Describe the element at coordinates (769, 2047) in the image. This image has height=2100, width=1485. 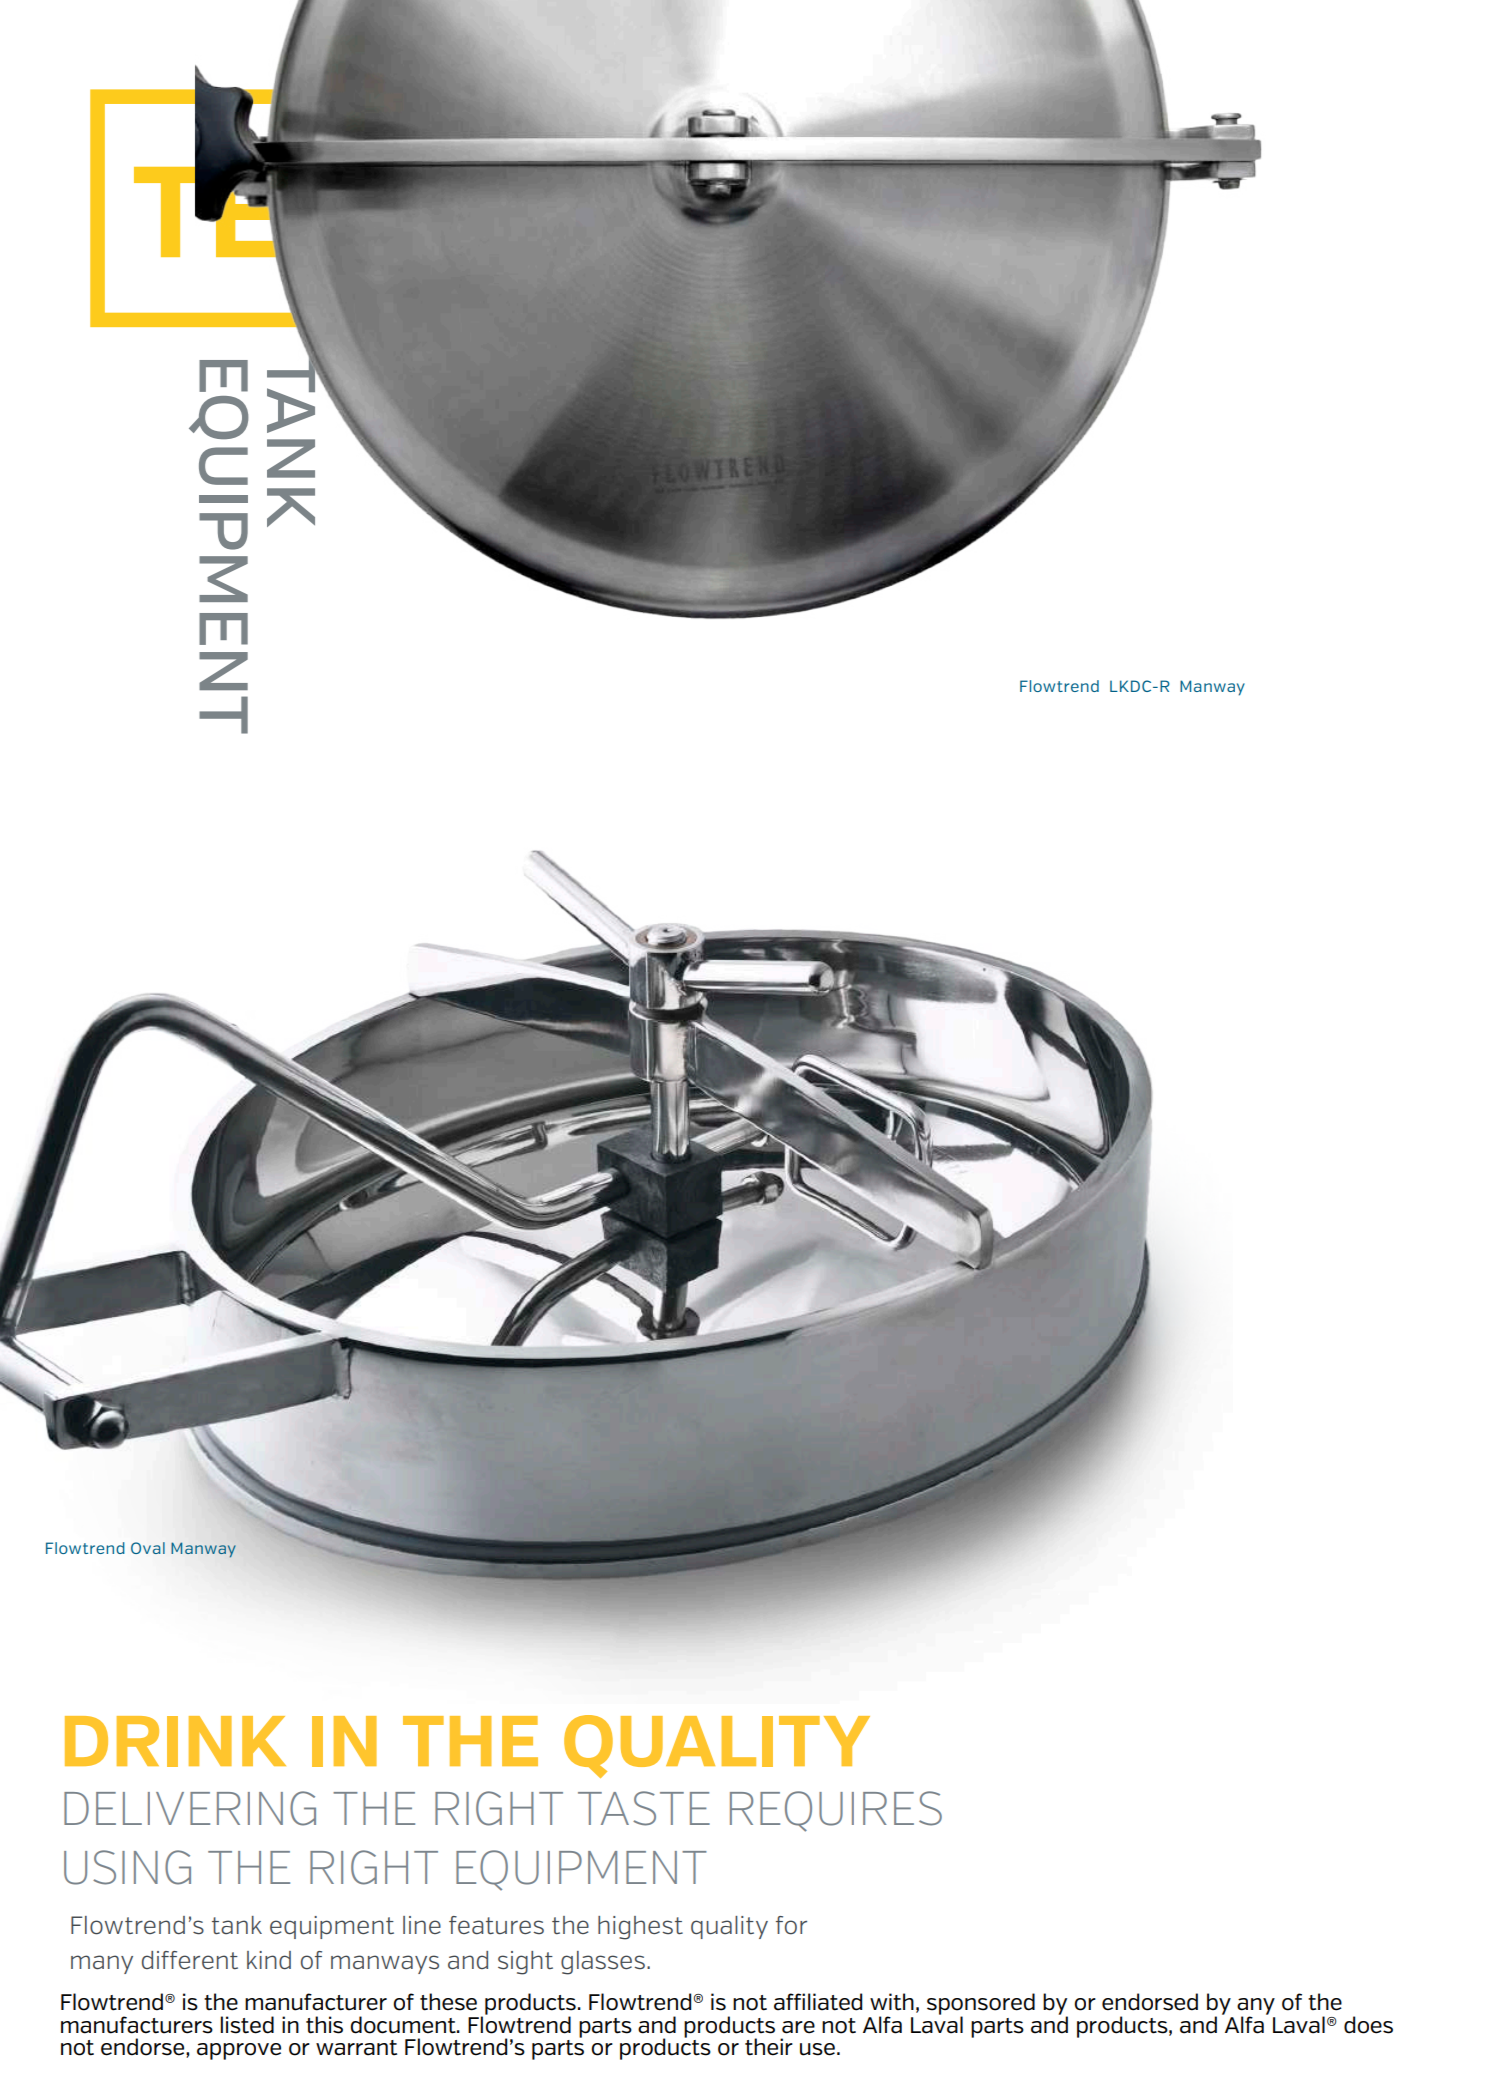
I see `their` at that location.
